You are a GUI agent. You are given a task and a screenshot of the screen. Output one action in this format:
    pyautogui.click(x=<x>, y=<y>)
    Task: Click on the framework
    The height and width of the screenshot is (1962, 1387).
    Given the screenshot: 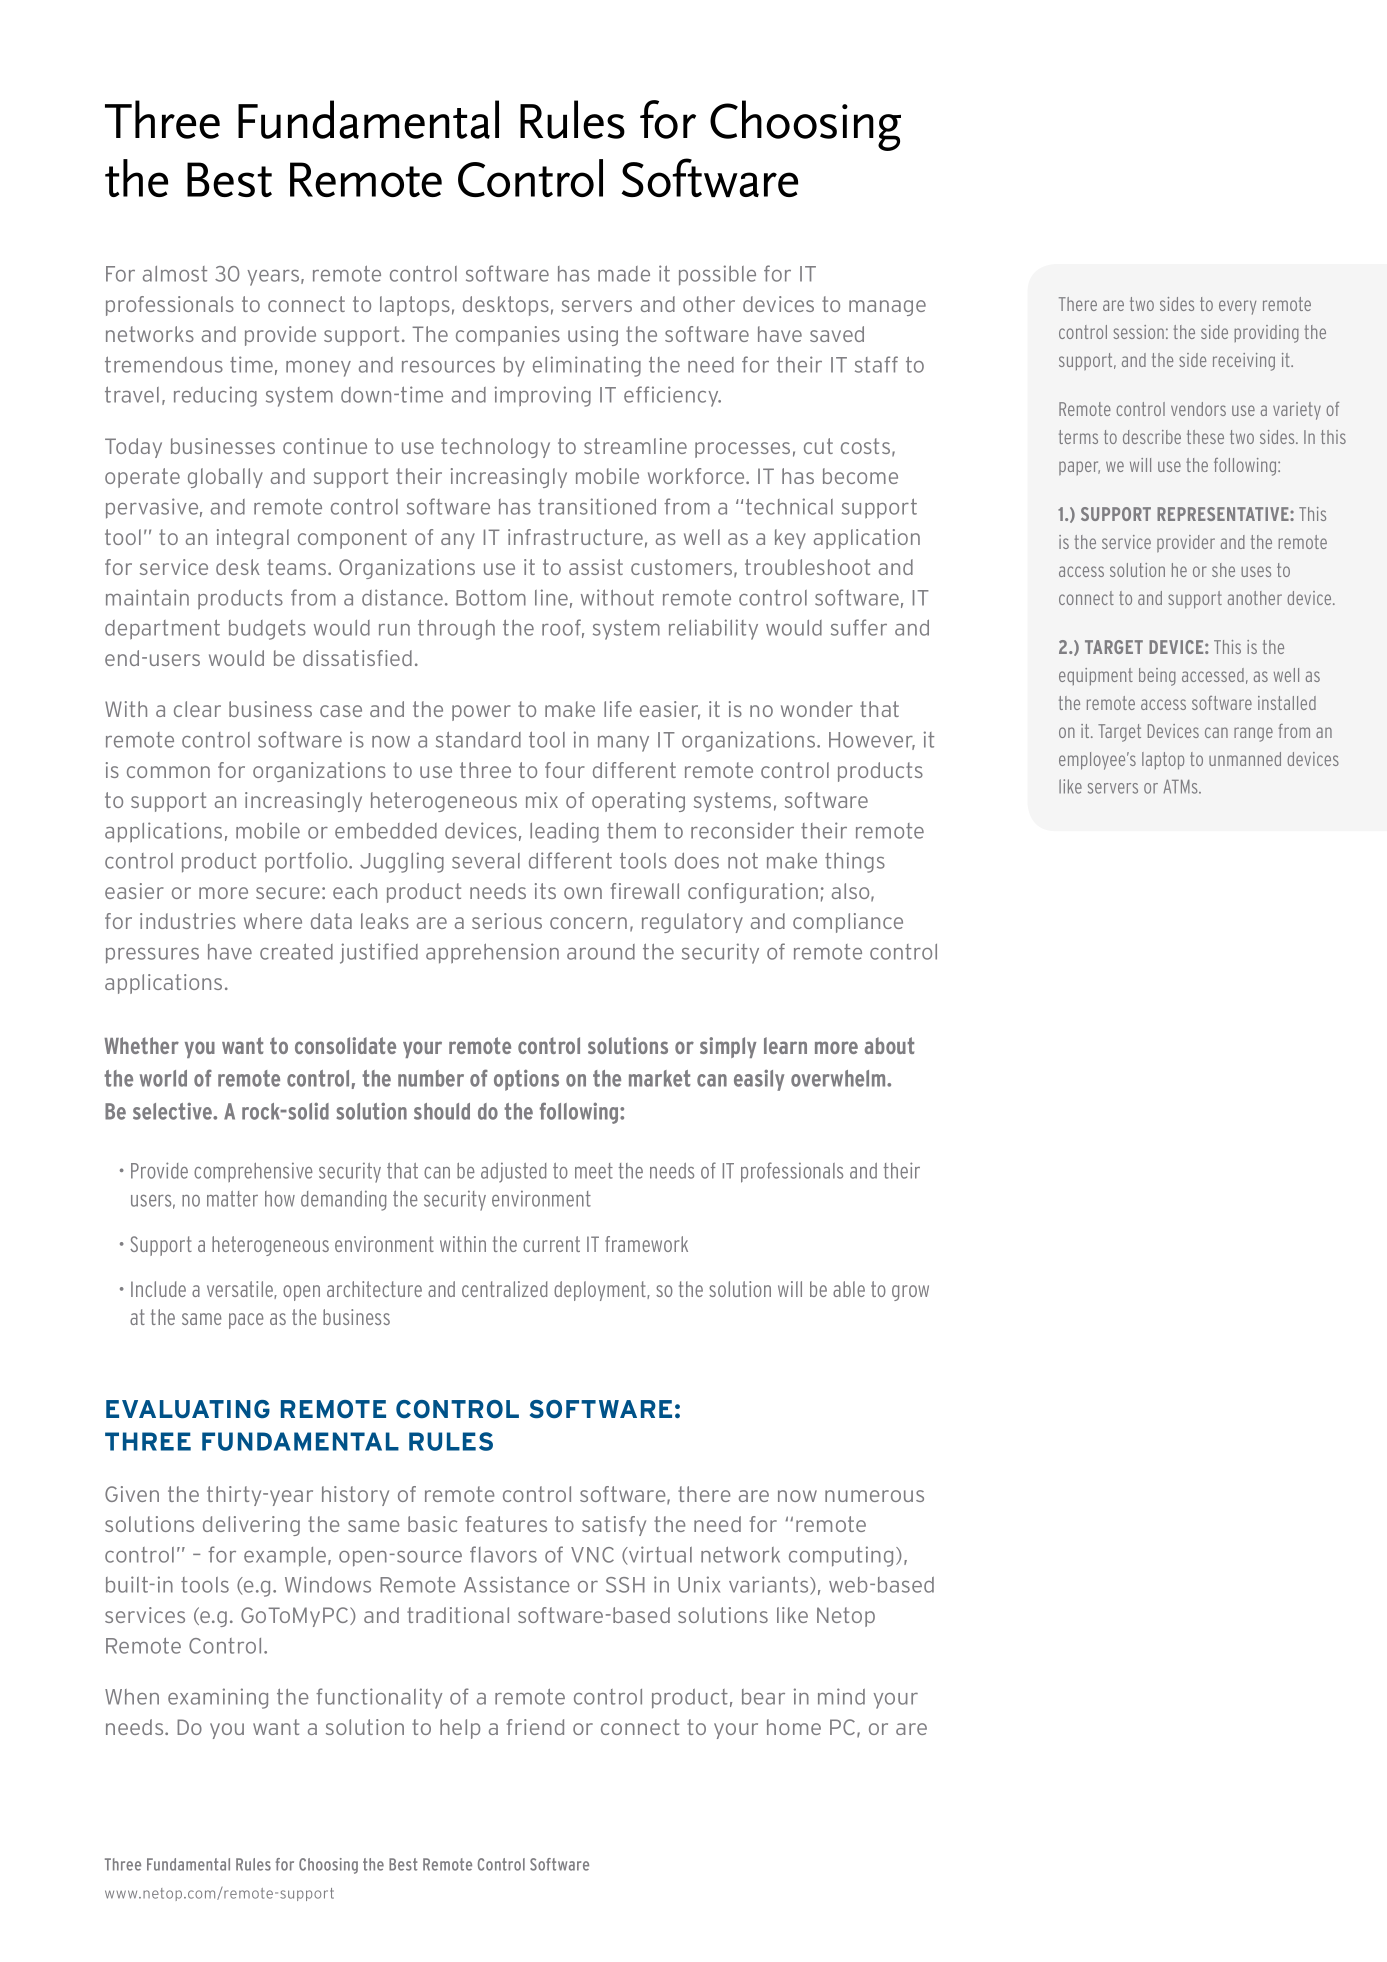 What is the action you would take?
    pyautogui.click(x=646, y=1244)
